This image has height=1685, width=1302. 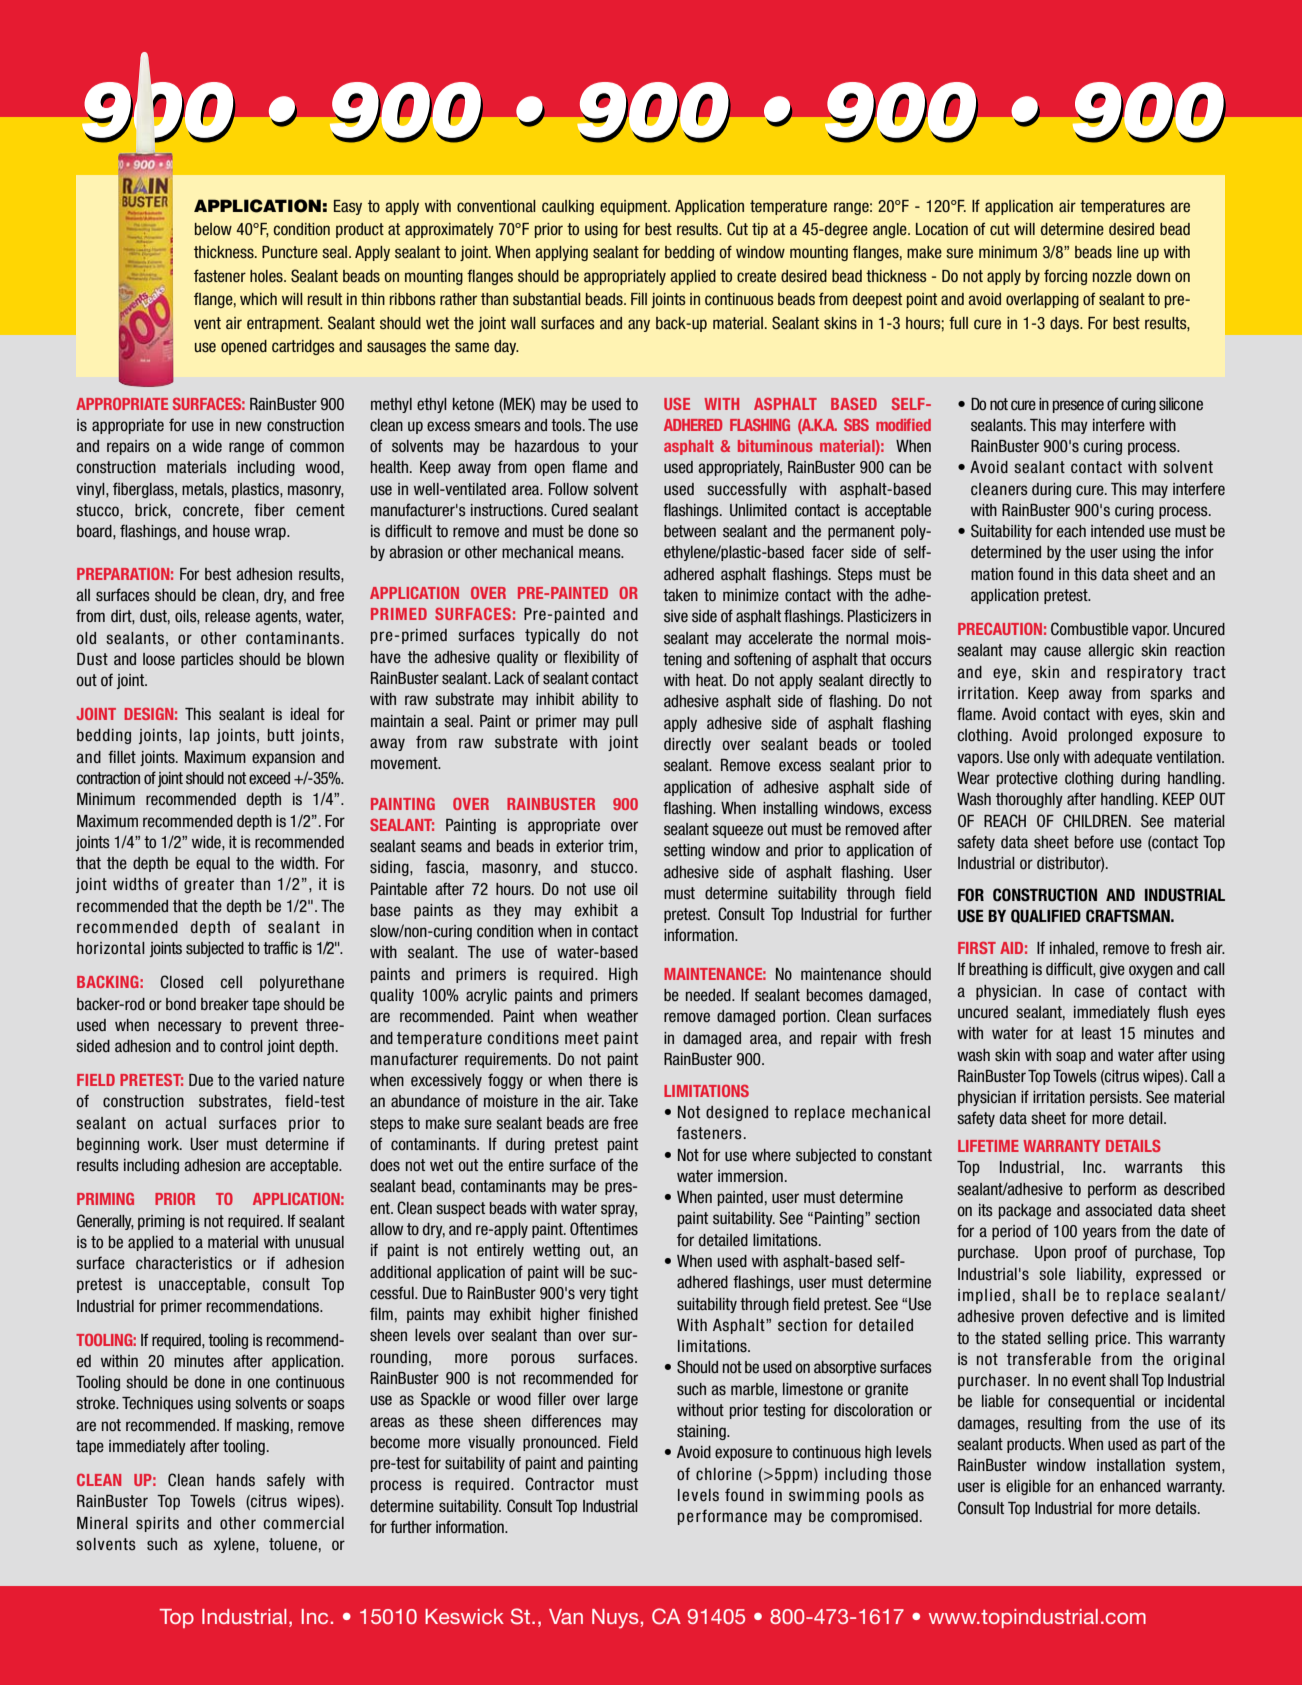 I want to click on below, so click(x=213, y=229).
